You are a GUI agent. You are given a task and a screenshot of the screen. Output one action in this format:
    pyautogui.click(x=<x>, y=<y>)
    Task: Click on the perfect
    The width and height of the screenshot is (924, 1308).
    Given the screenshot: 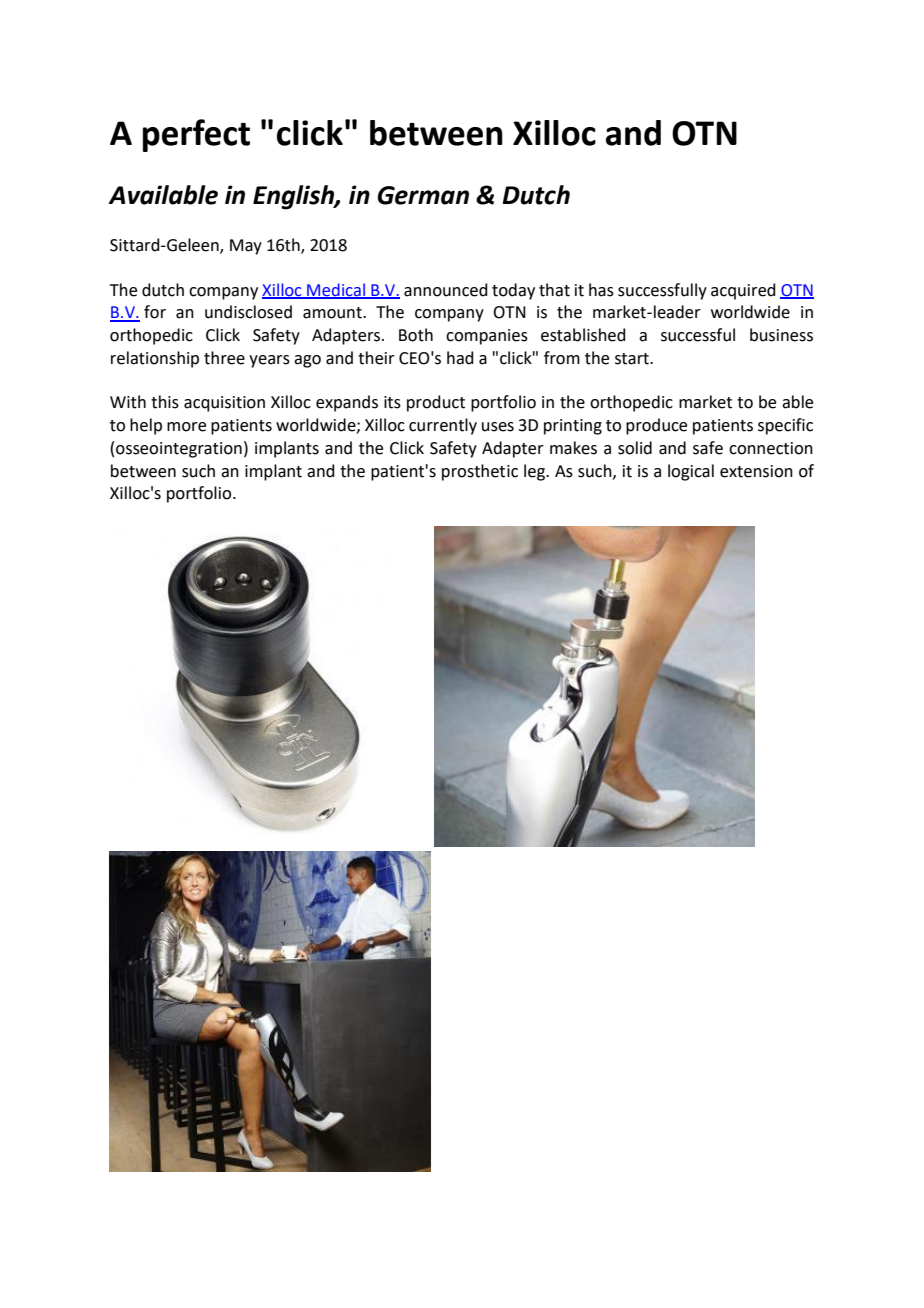 What is the action you would take?
    pyautogui.click(x=196, y=135)
